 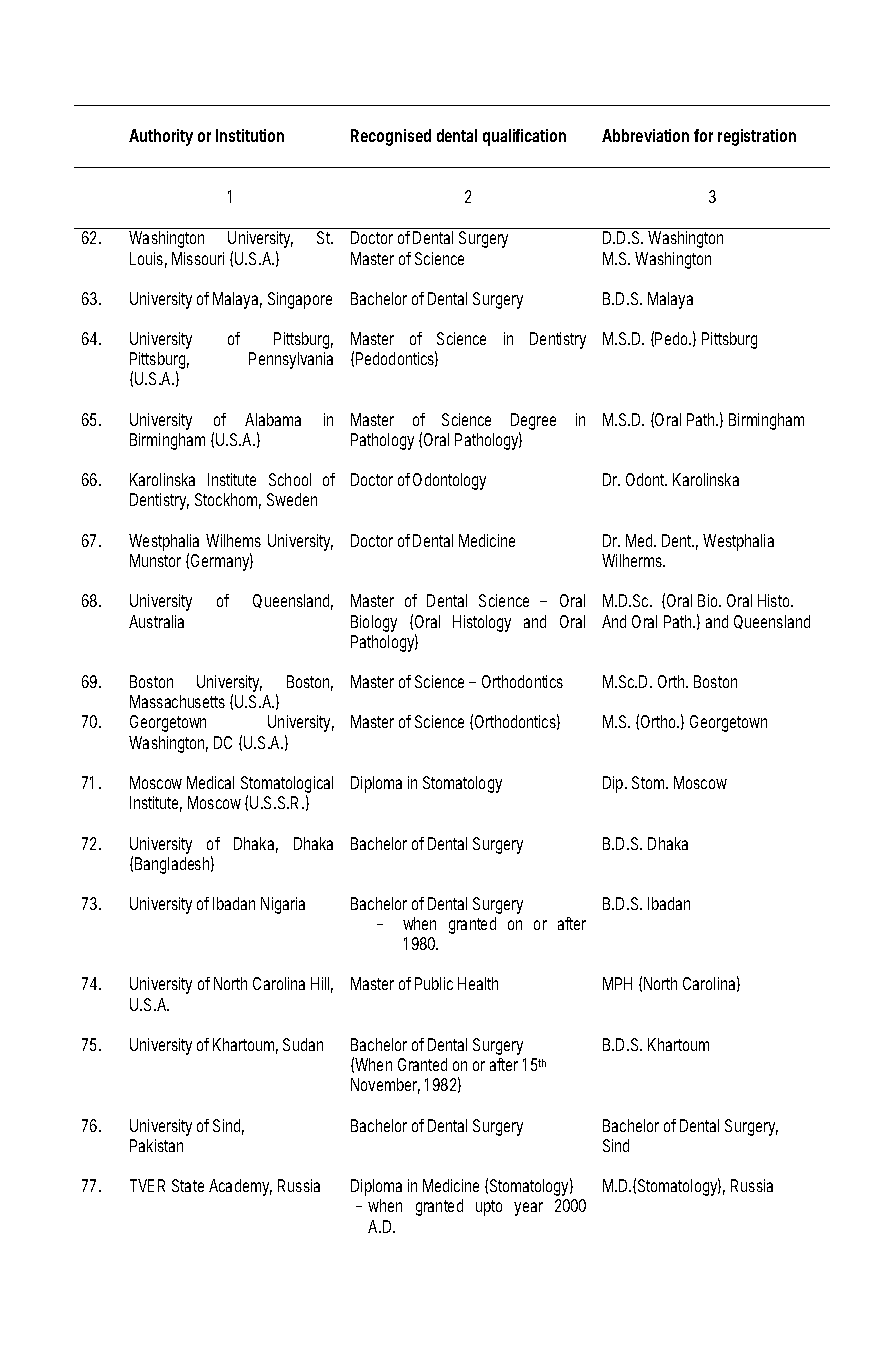 What do you see at coordinates (273, 419) in the screenshot?
I see `Alabama` at bounding box center [273, 419].
